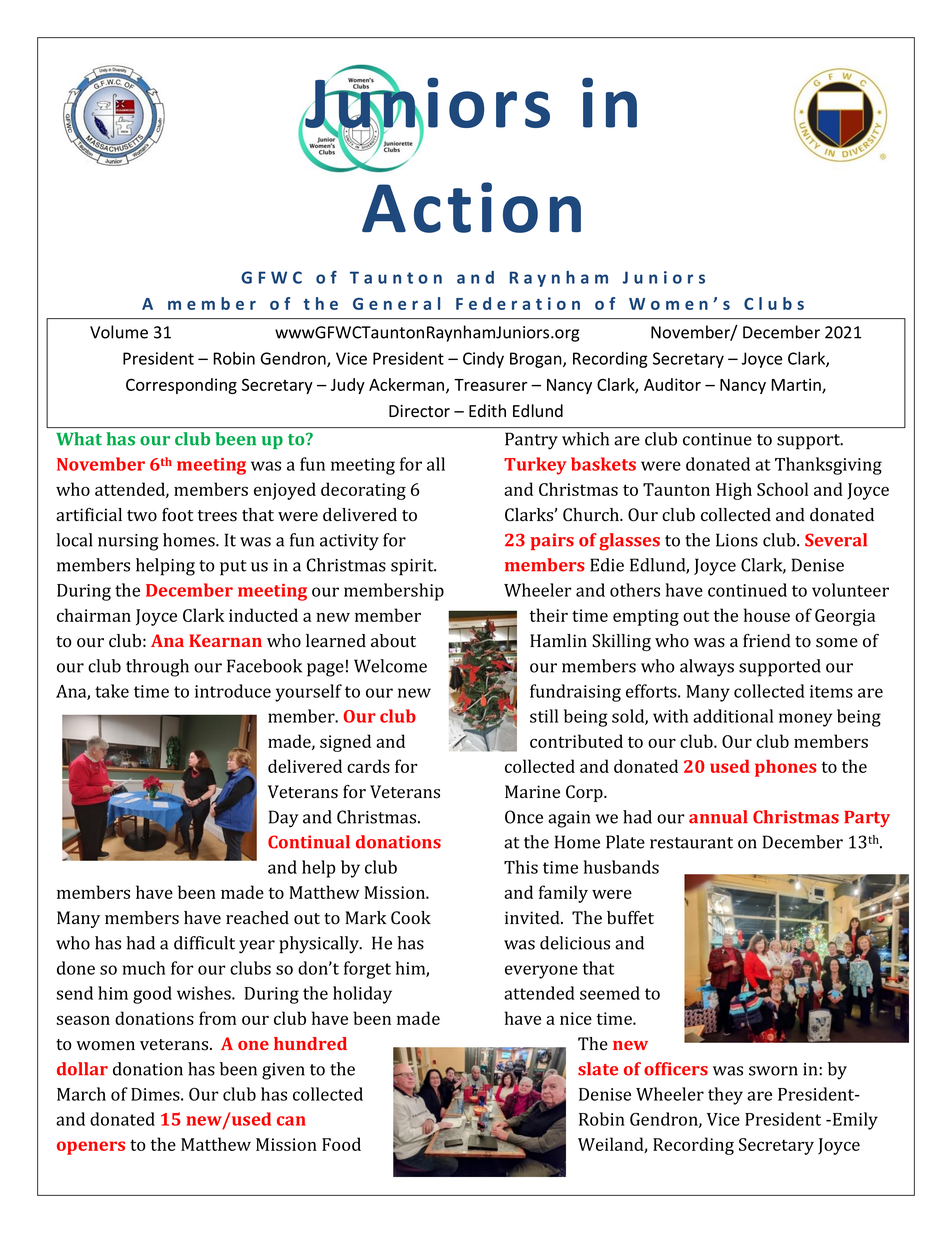 The image size is (952, 1233). What do you see at coordinates (737, 540) in the page?
I see `Lions` at bounding box center [737, 540].
